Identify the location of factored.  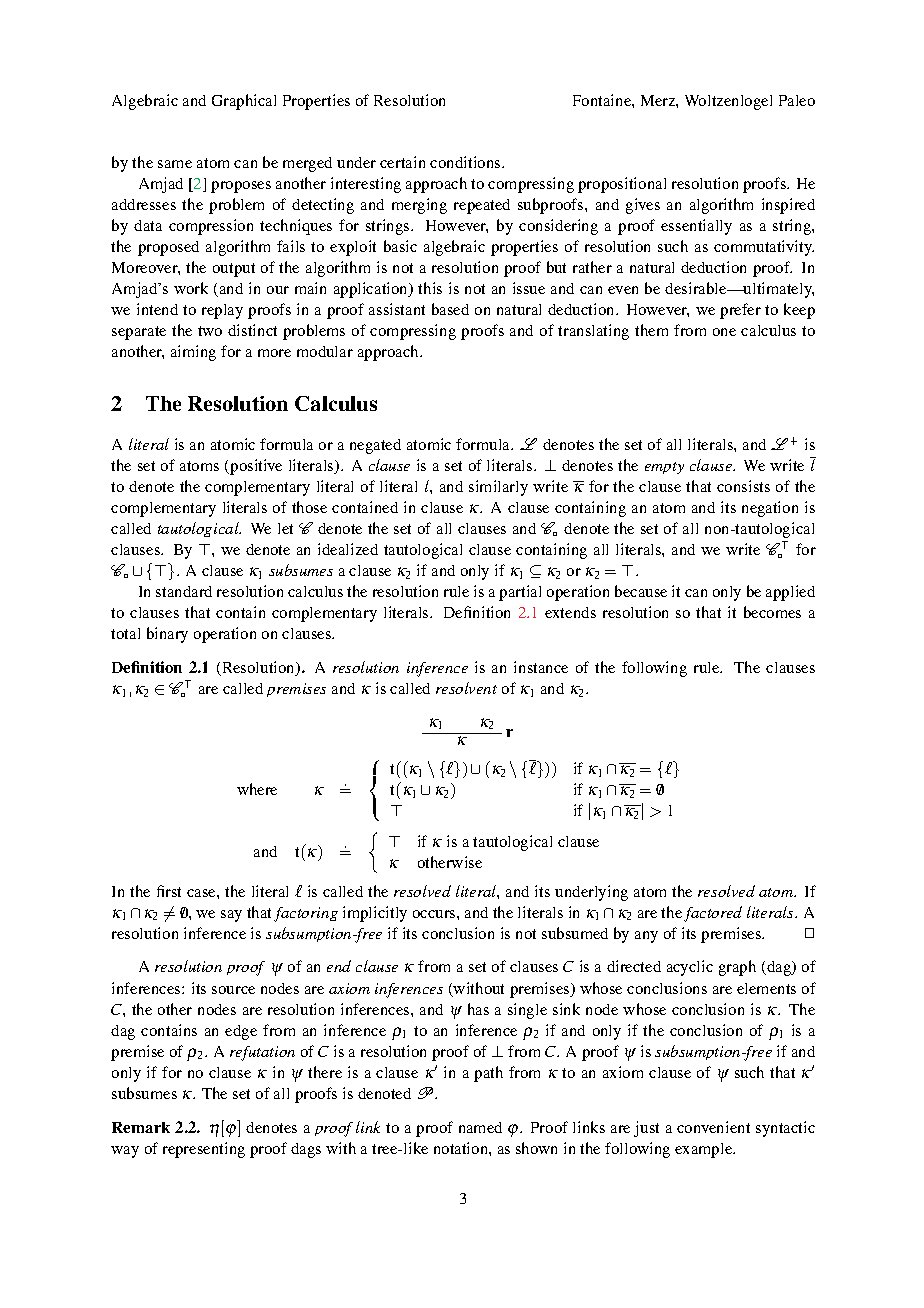
(713, 914).
